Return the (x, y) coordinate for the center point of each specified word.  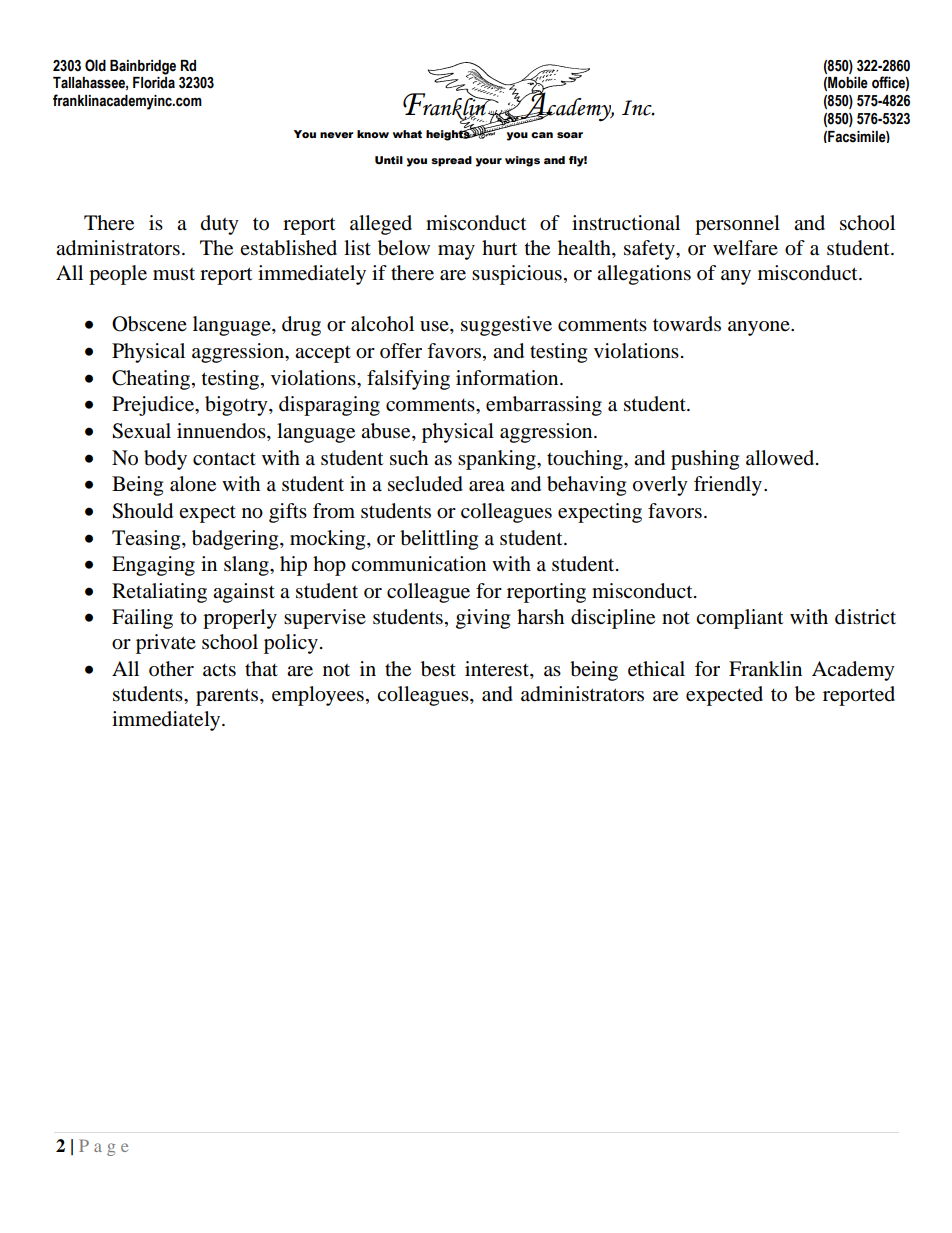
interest (498, 670)
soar (570, 135)
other (171, 669)
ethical (656, 669)
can (542, 135)
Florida (154, 83)
